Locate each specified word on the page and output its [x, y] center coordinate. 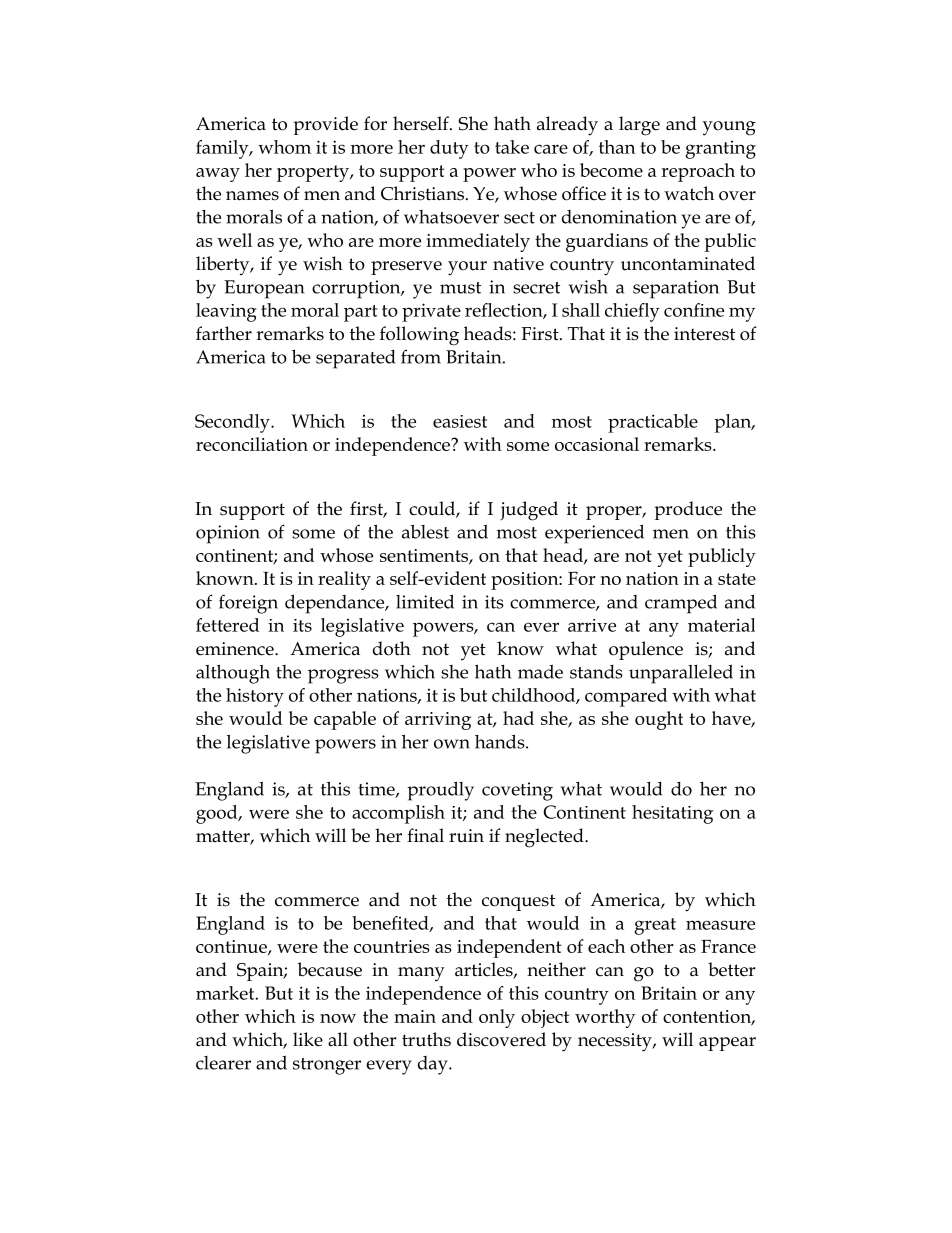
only [497, 1018]
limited [425, 601]
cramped [681, 604]
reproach [698, 172]
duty [449, 149]
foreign [248, 604]
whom [284, 147]
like [308, 1039]
